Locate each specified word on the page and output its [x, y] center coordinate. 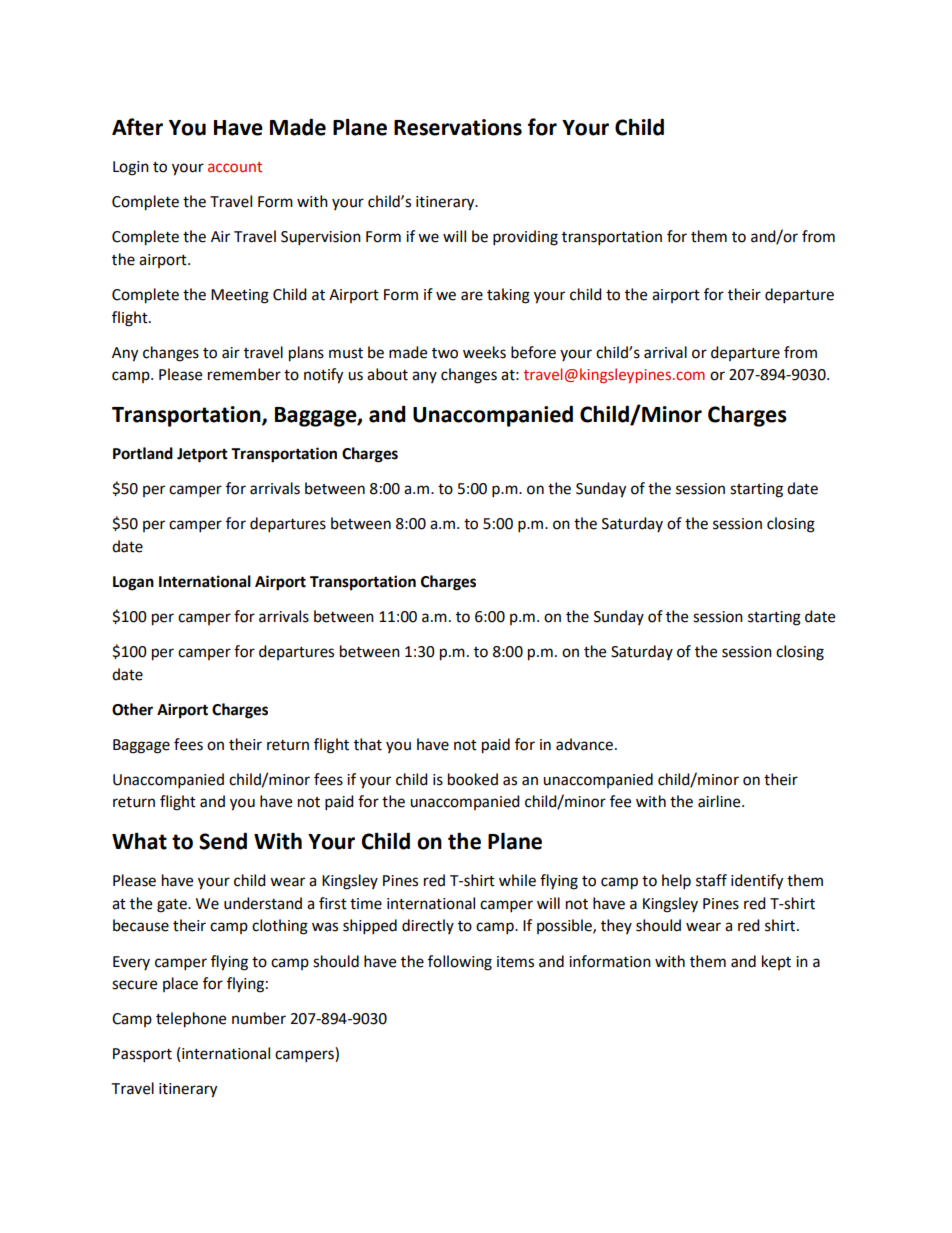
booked [473, 779]
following [460, 963]
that [368, 744]
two [445, 353]
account [235, 167]
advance [584, 744]
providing [525, 238]
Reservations [458, 127]
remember [244, 374]
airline [720, 801]
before [533, 352]
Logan [133, 583]
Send [223, 841]
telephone [191, 1020]
